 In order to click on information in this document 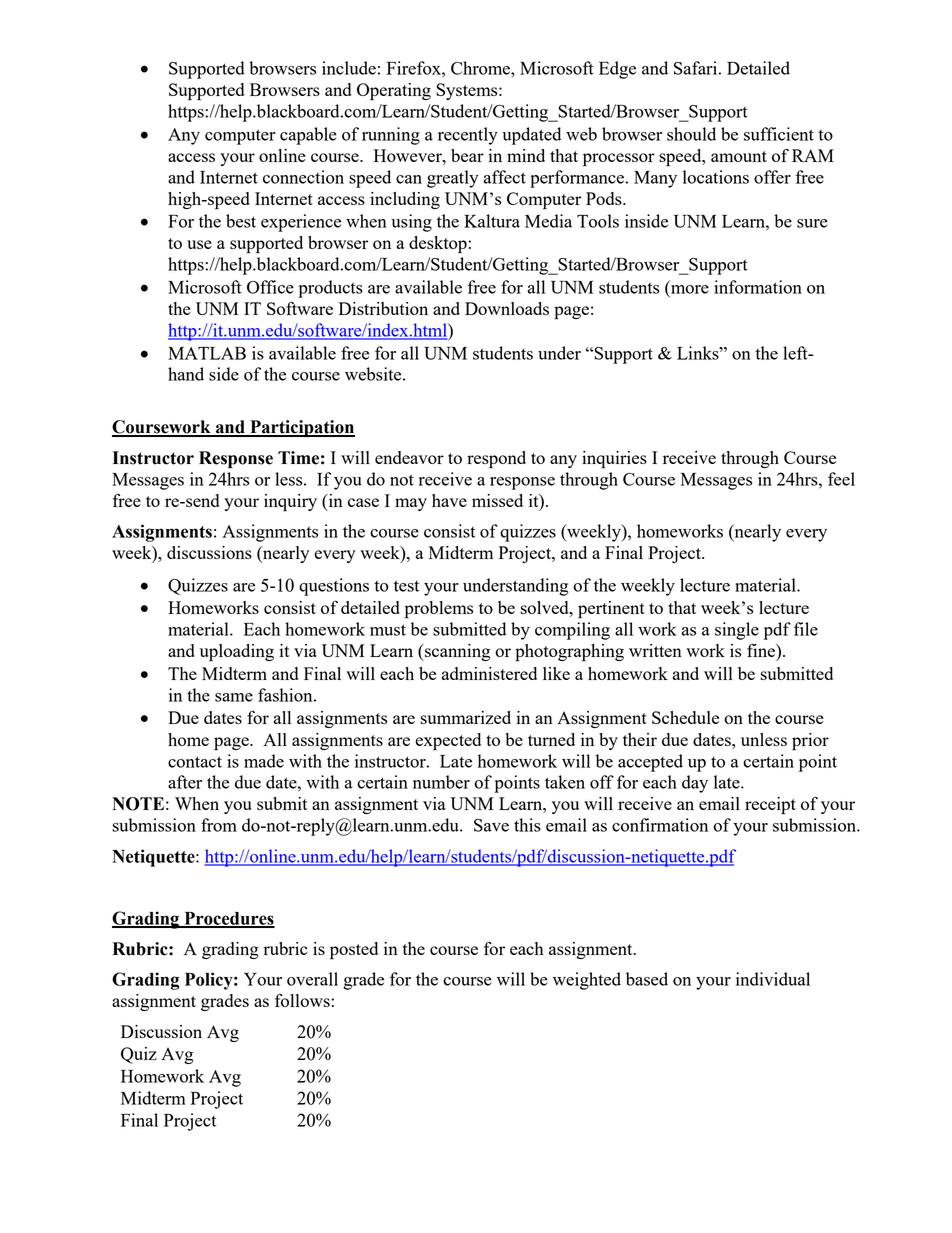, I will do `click(758, 287)`.
